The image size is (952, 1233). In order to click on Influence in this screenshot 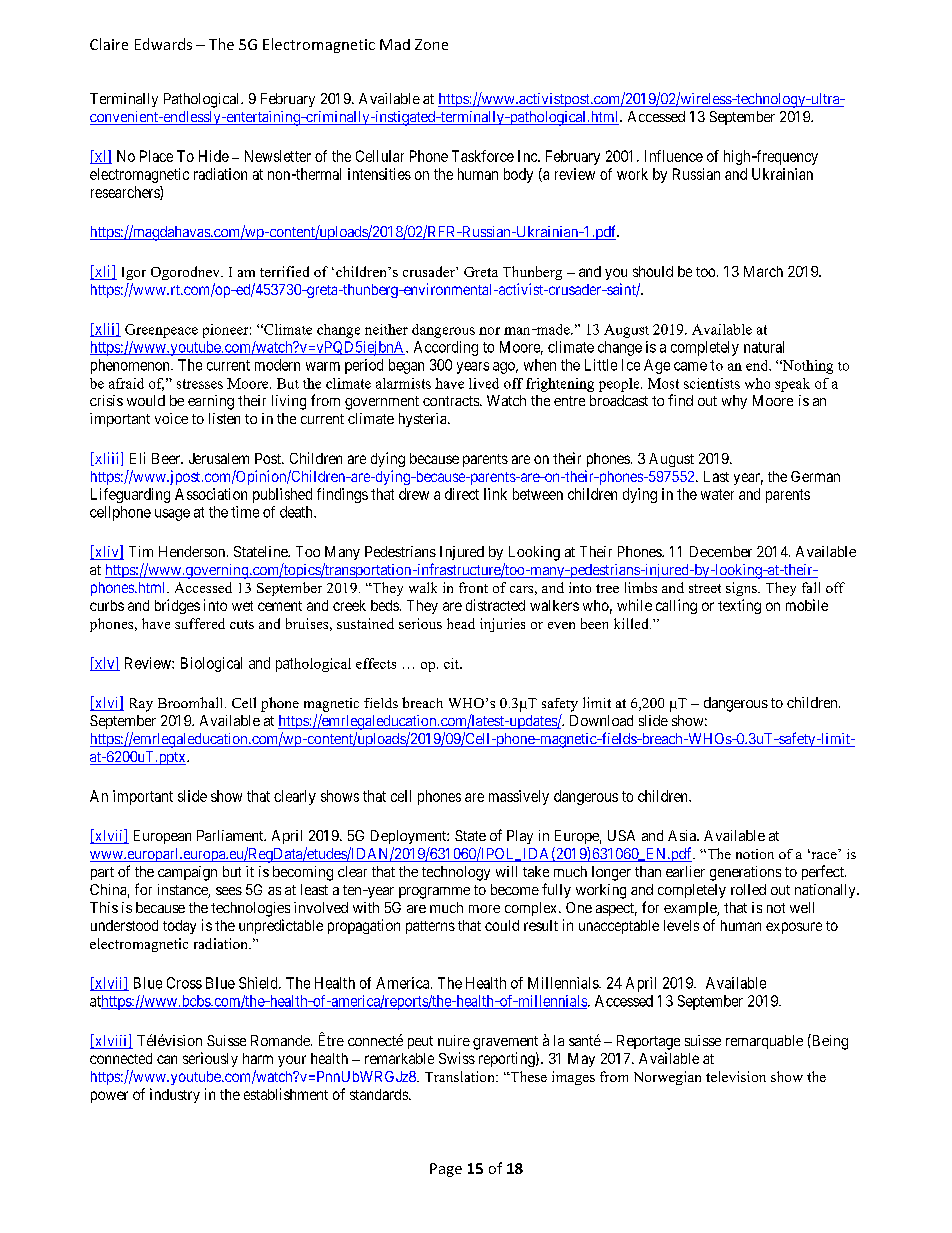, I will do `click(674, 156)`.
